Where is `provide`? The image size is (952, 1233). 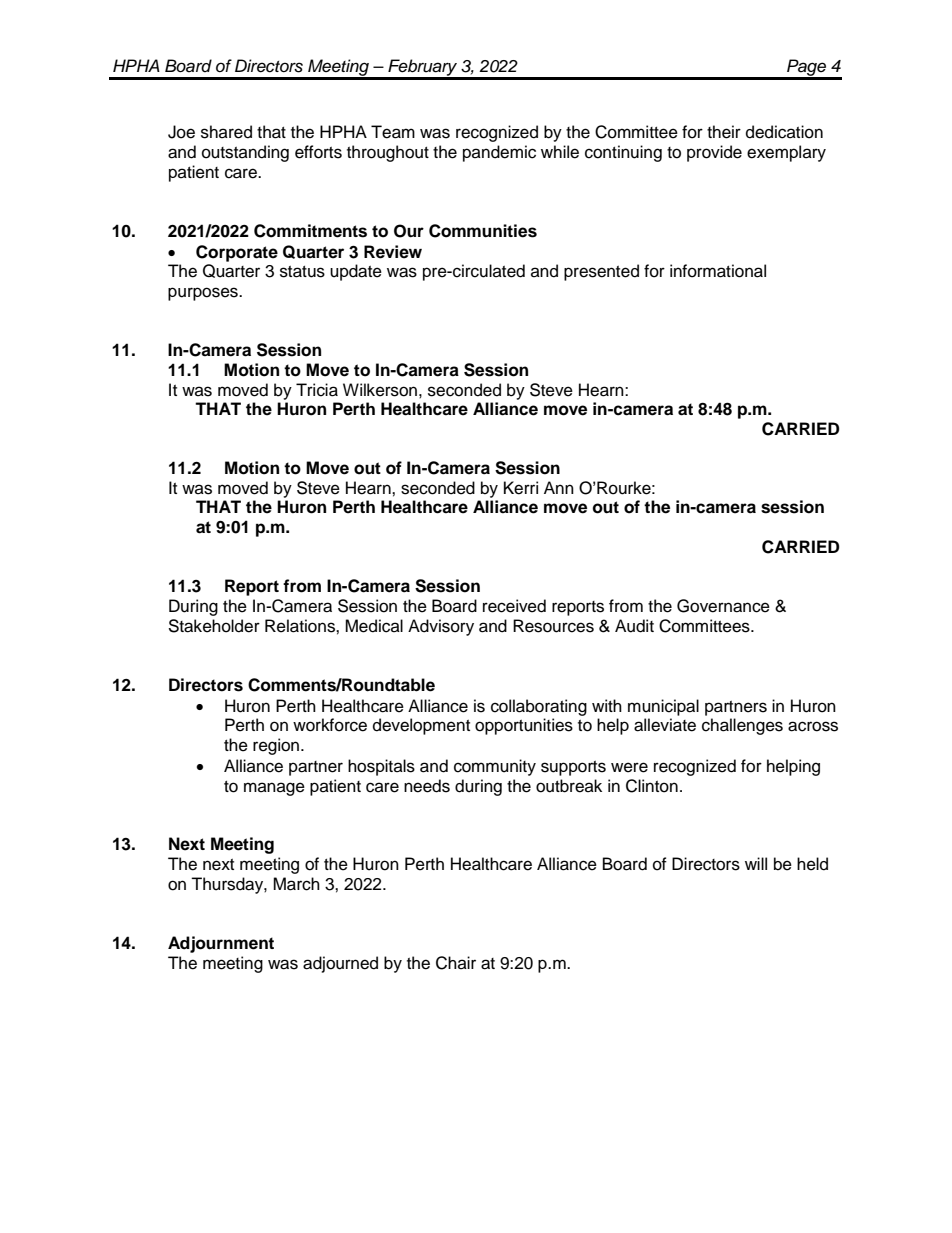
provide is located at coordinates (714, 153).
